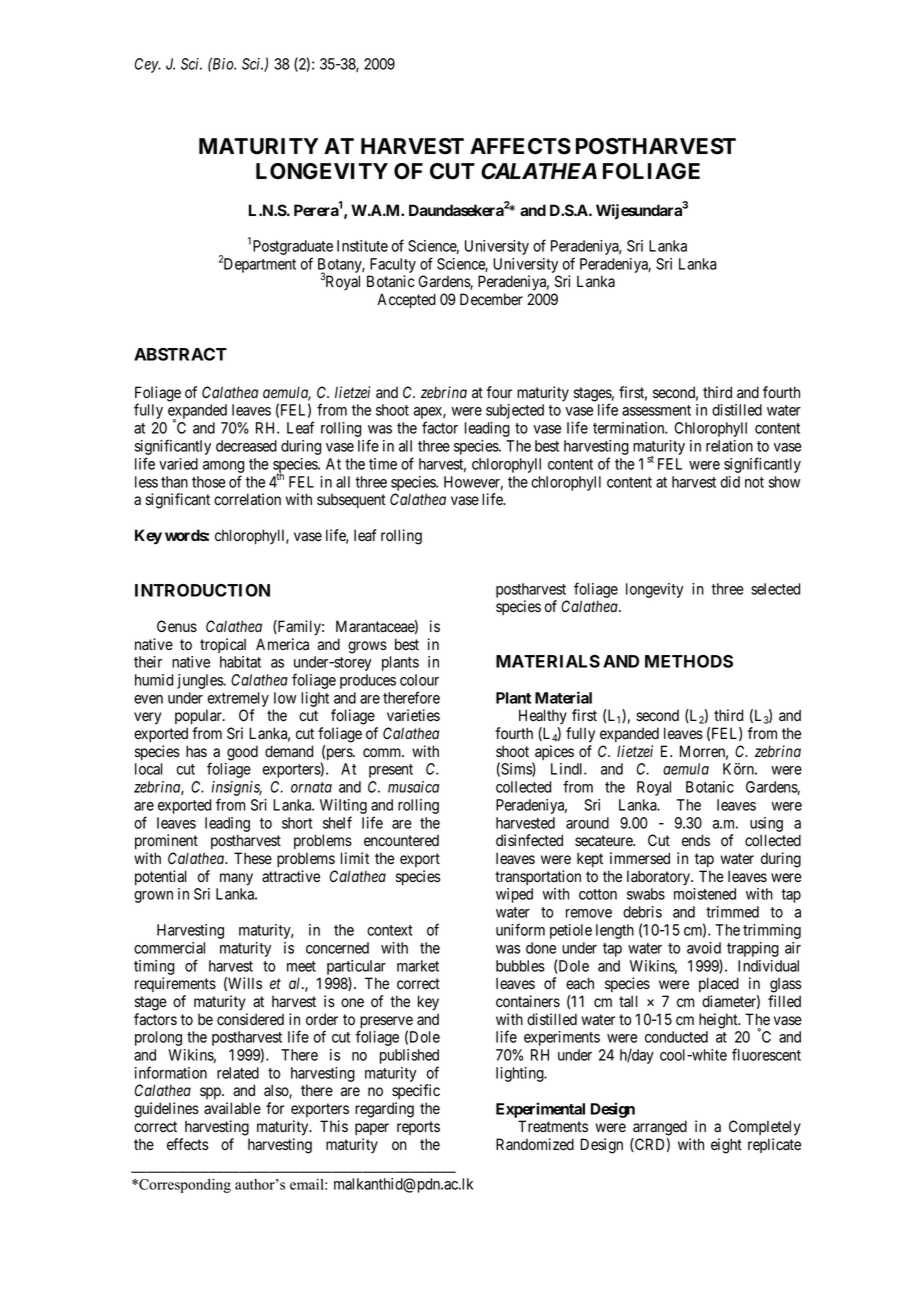 The width and height of the screenshot is (924, 1307). I want to click on available, so click(232, 1108).
